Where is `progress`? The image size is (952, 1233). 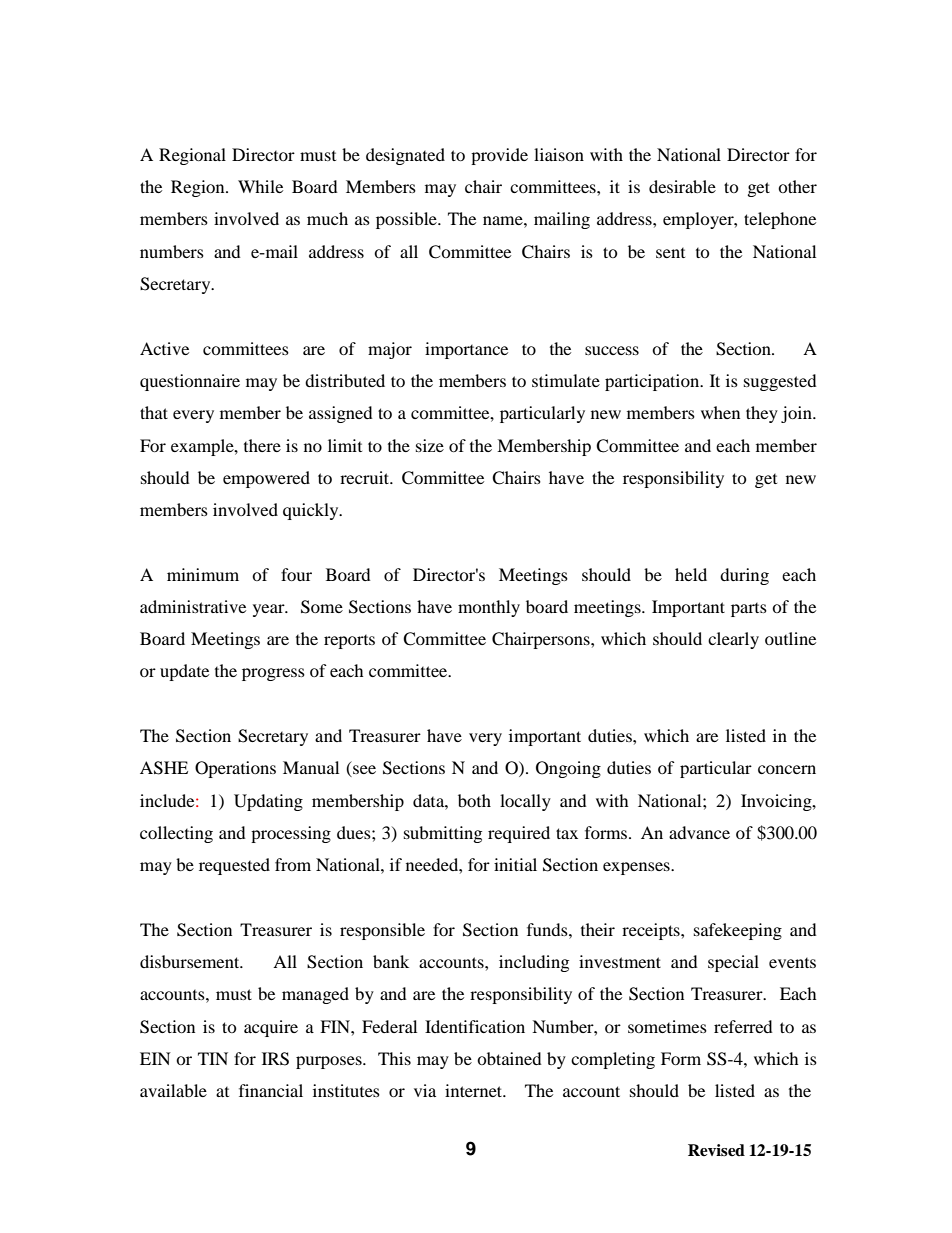
progress is located at coordinates (273, 674).
